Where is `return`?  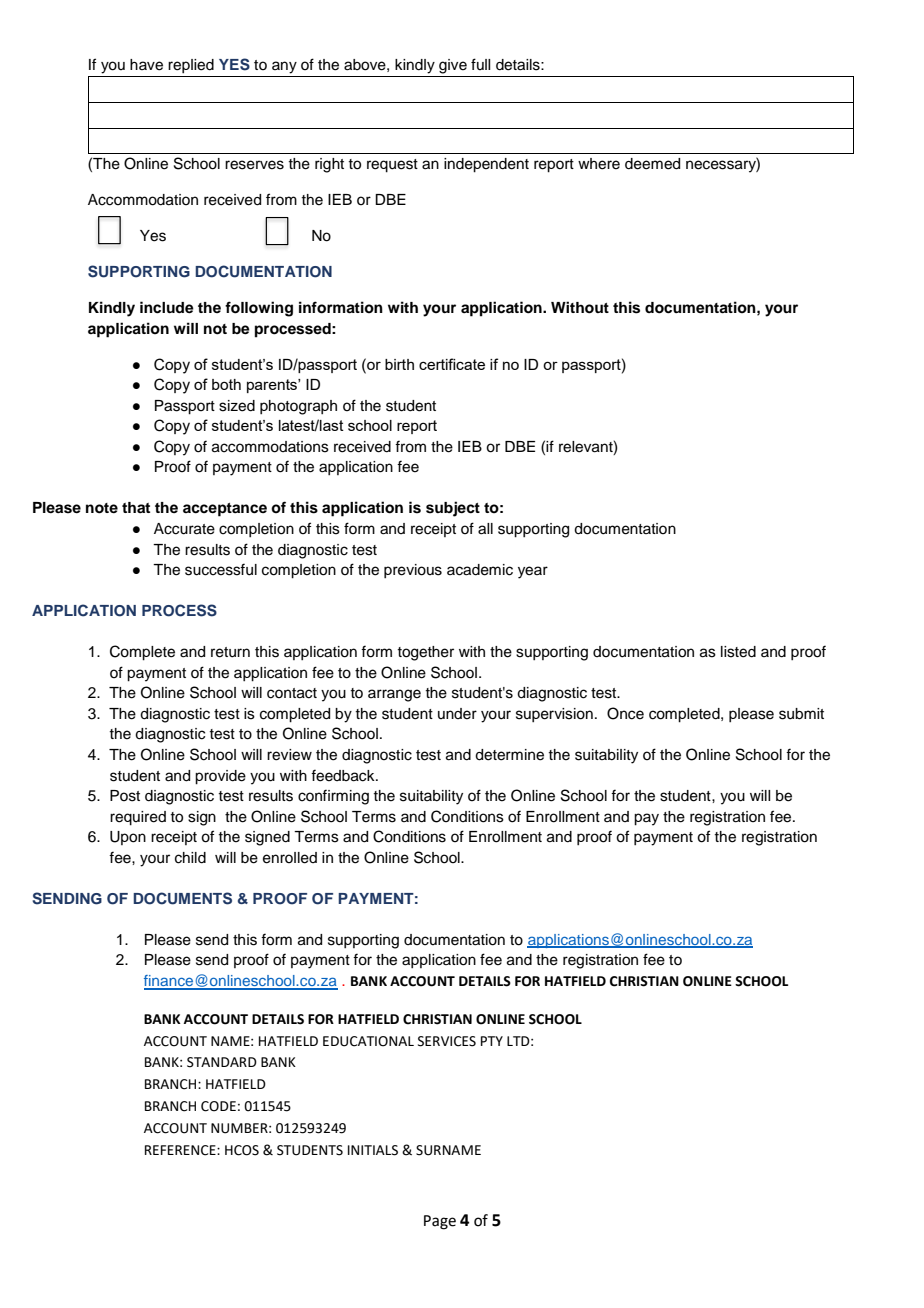
return is located at coordinates (230, 652).
